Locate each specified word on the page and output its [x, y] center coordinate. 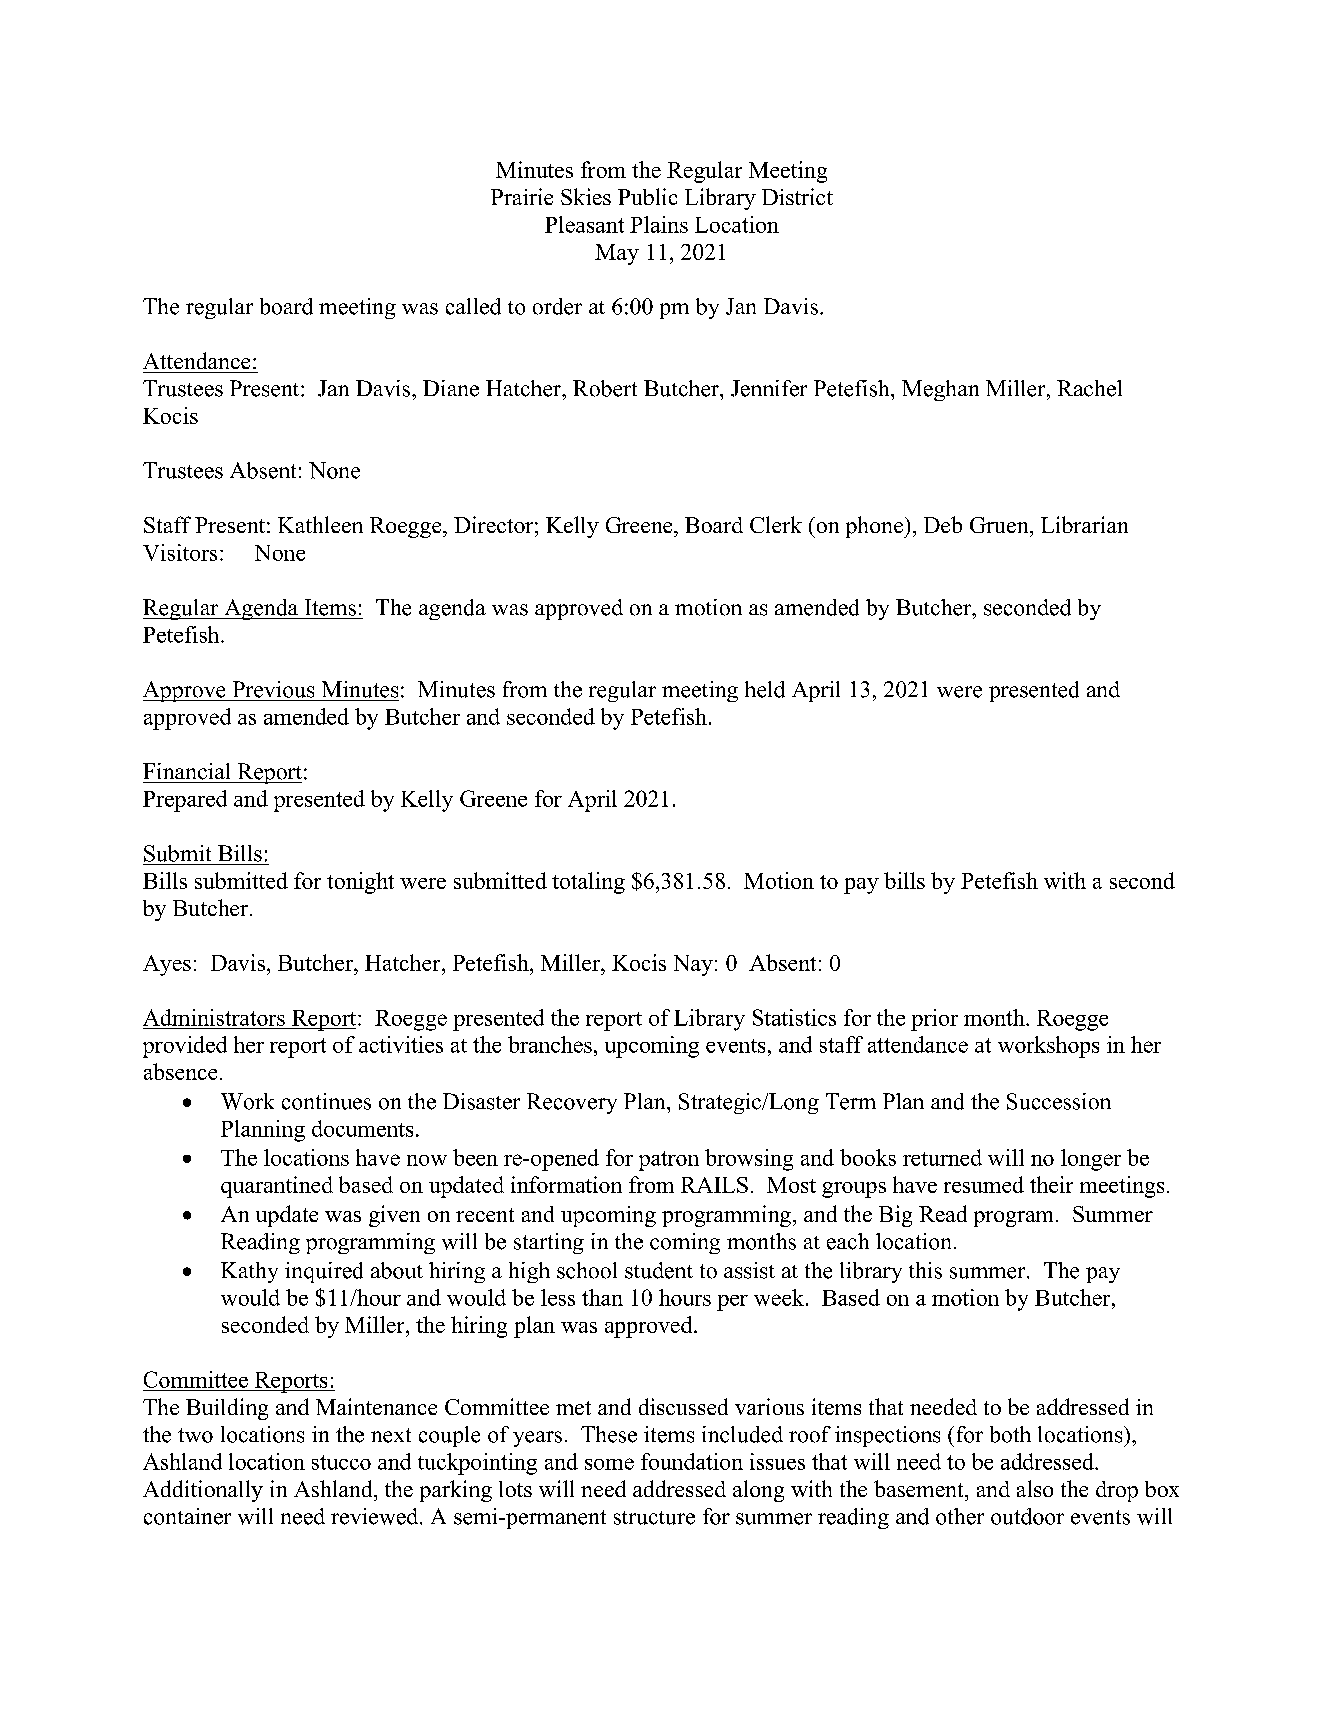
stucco [341, 1462]
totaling [588, 883]
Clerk [776, 524]
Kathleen [320, 524]
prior [934, 1020]
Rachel [1089, 388]
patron [669, 1161]
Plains [659, 224]
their [1051, 1184]
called [473, 306]
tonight [360, 883]
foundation [692, 1461]
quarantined [277, 1187]
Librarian [1084, 524]
